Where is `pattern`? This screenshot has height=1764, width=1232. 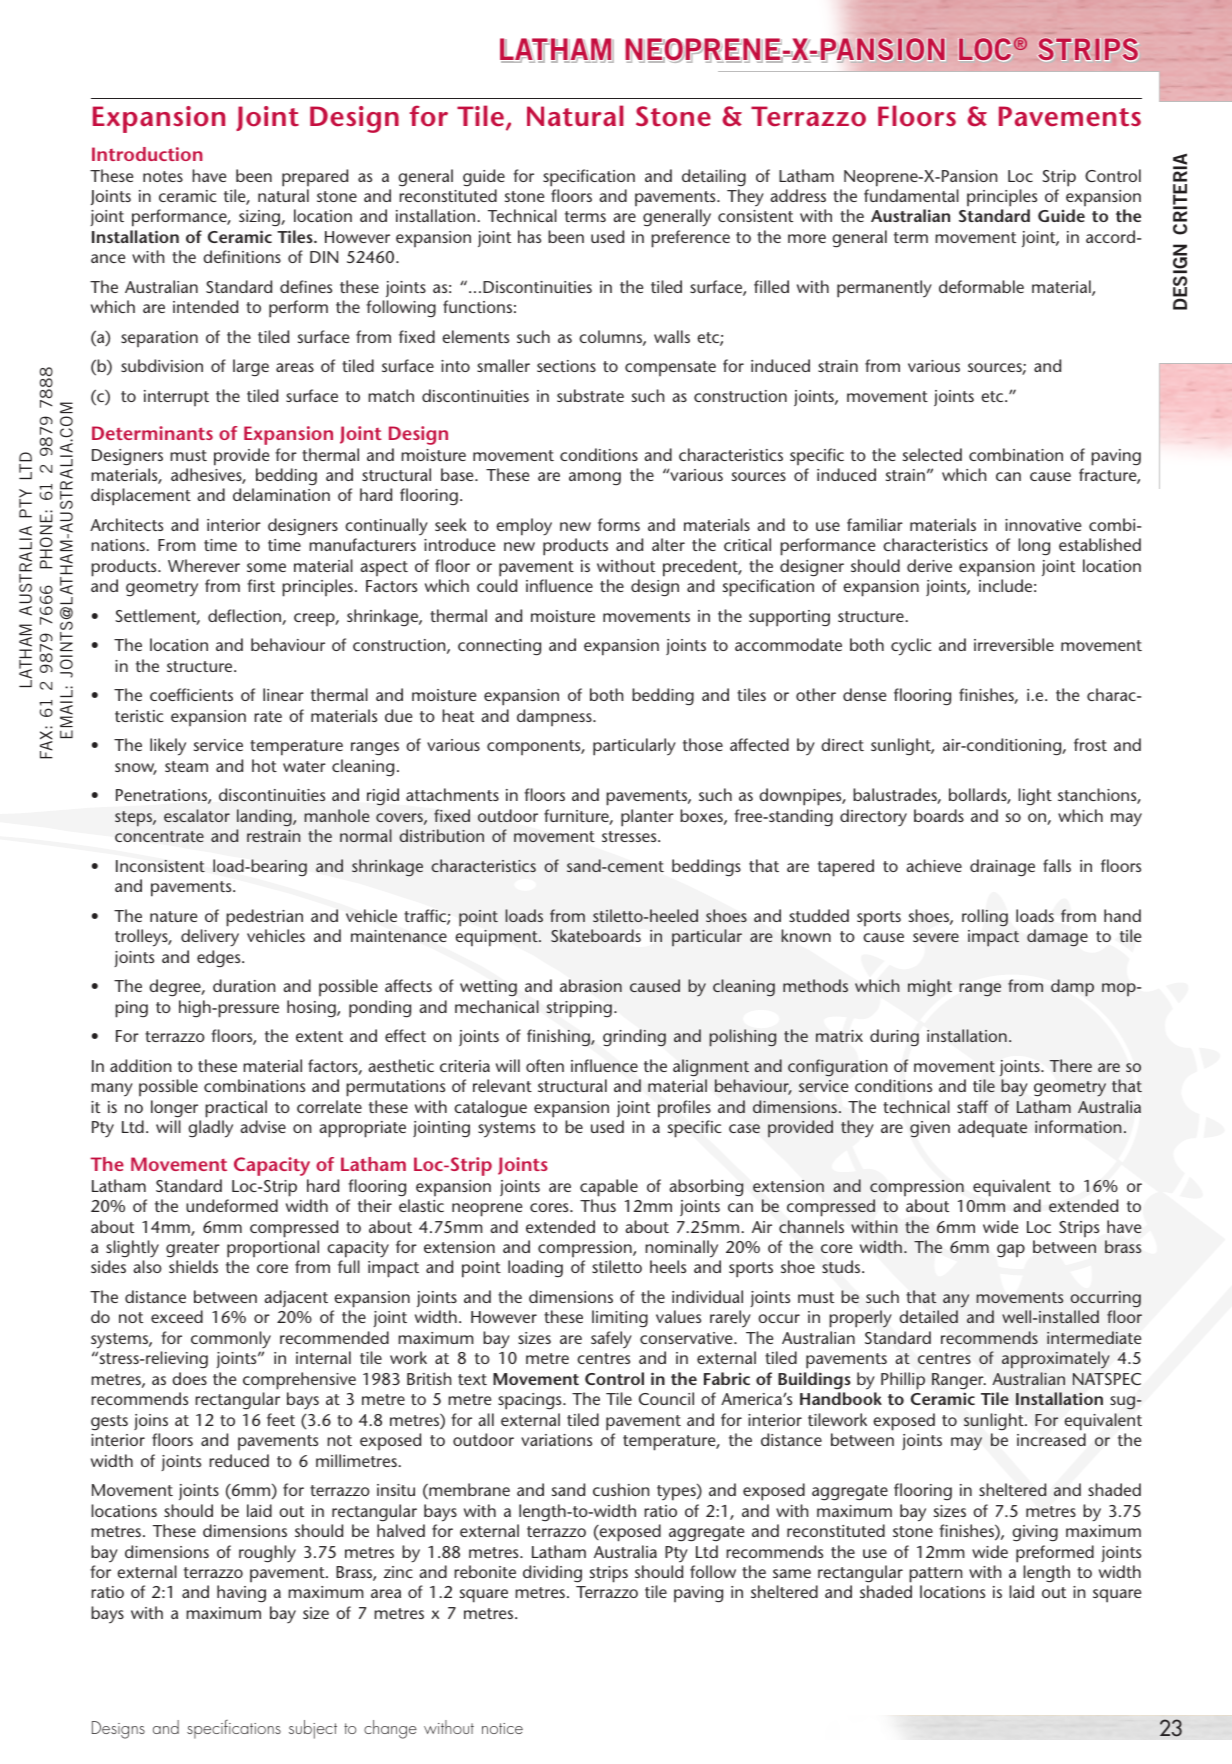
pattern is located at coordinates (935, 1575).
